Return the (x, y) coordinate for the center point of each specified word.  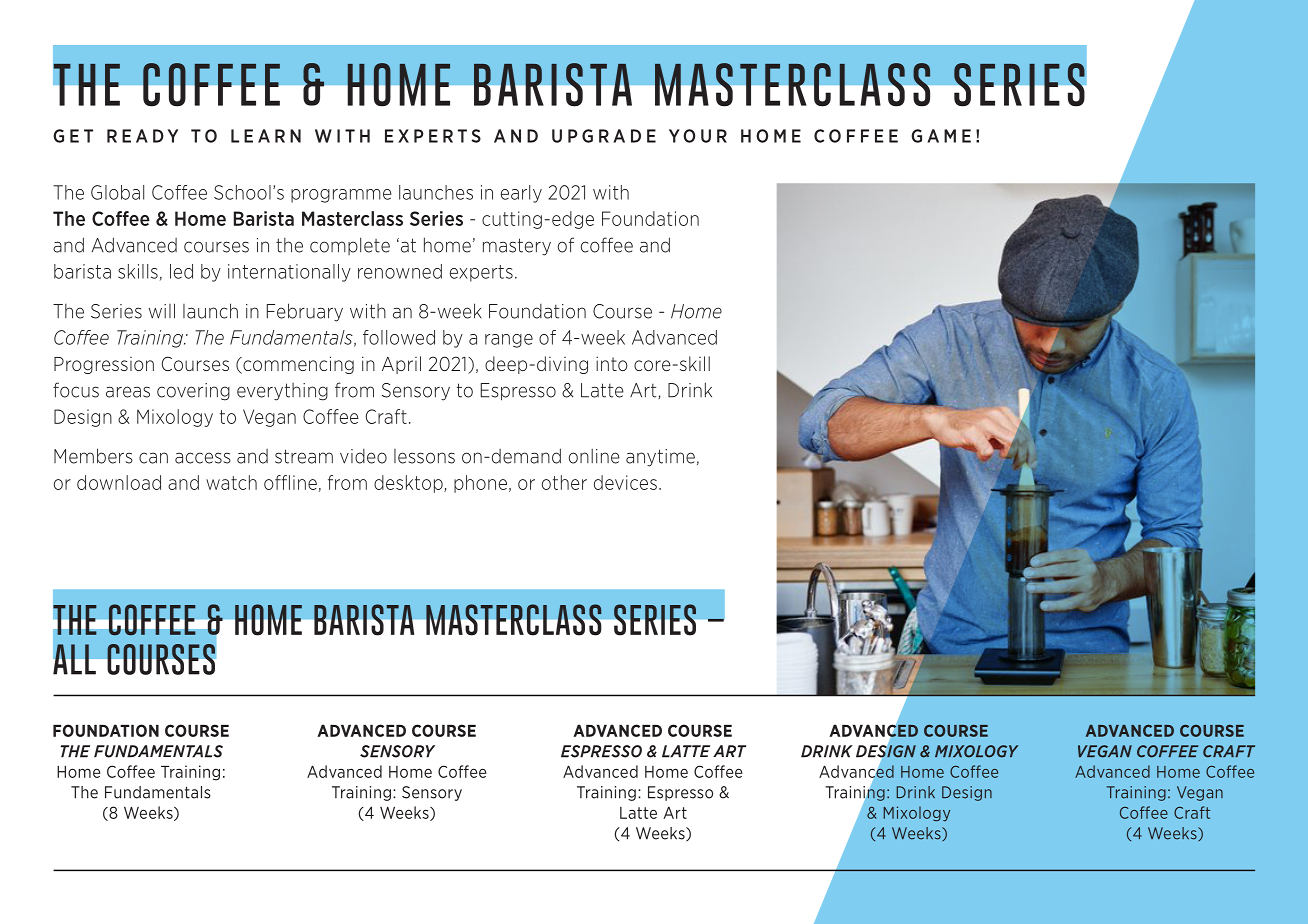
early (521, 194)
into (612, 363)
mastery (517, 247)
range (509, 341)
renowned (400, 271)
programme (341, 196)
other (564, 482)
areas (128, 392)
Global (117, 192)
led (181, 271)
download (119, 482)
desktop (409, 484)
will (162, 311)
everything (282, 392)
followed (399, 337)
